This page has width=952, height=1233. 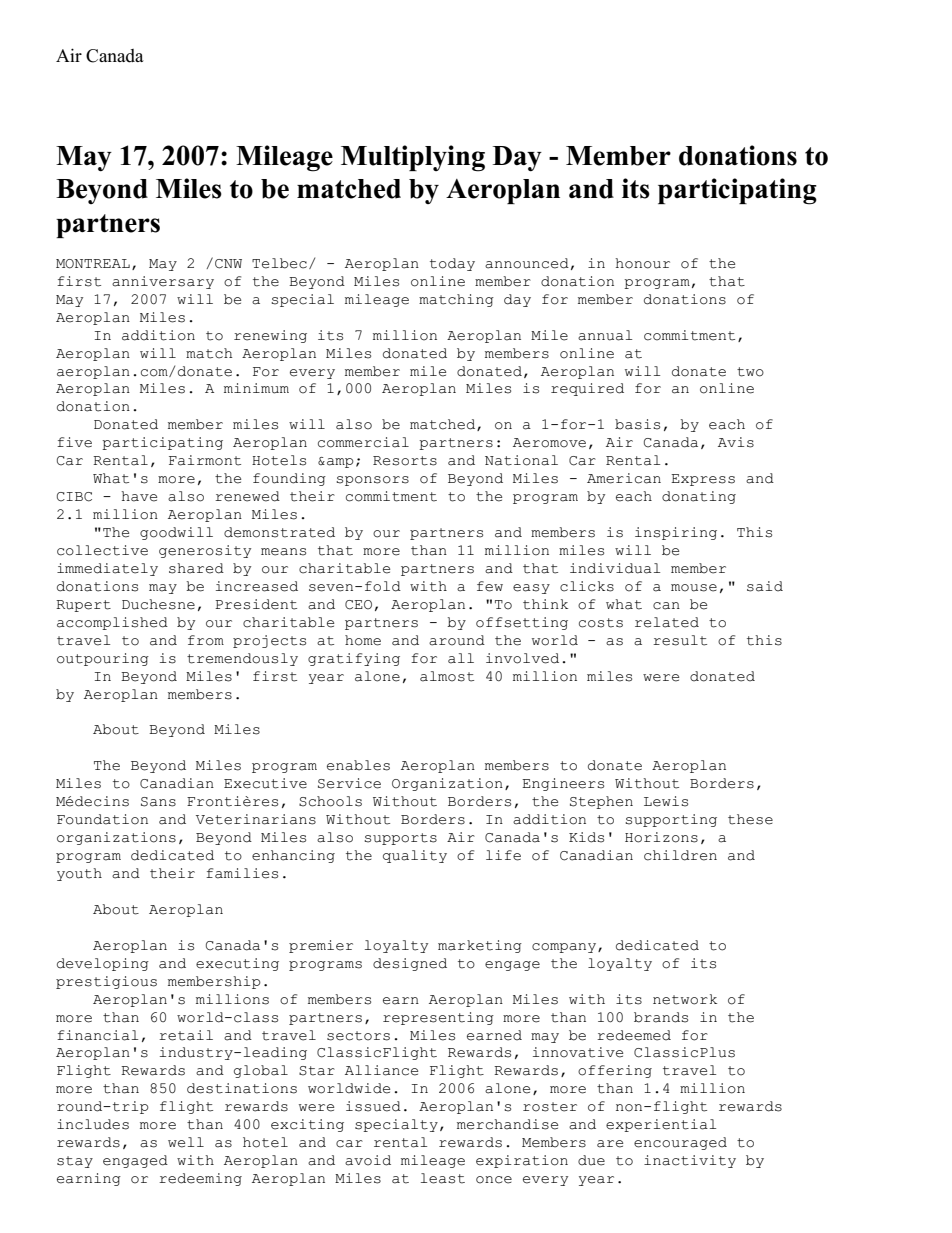 What do you see at coordinates (443, 1178) in the page?
I see `least` at bounding box center [443, 1178].
